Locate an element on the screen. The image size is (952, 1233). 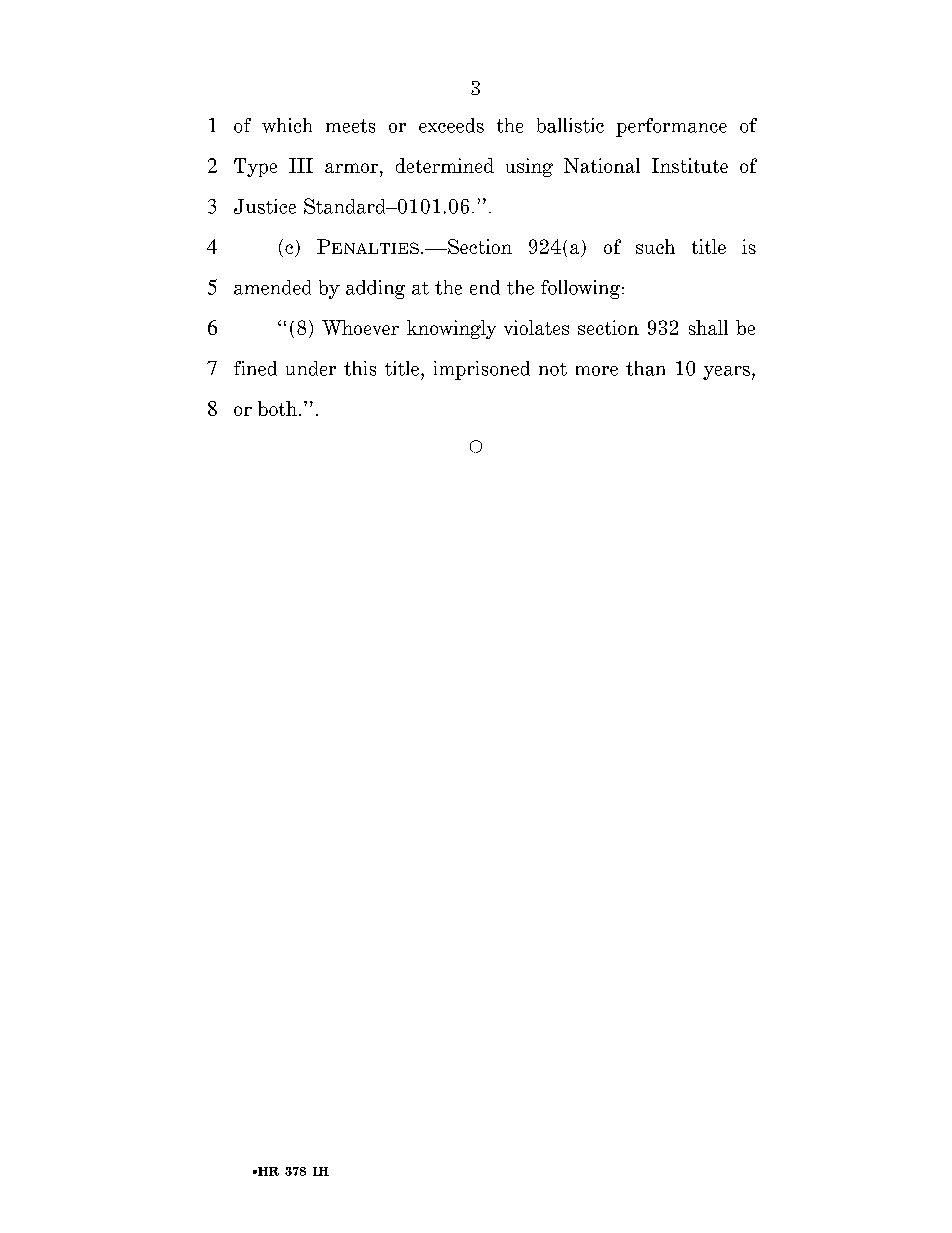
which is located at coordinates (287, 125).
